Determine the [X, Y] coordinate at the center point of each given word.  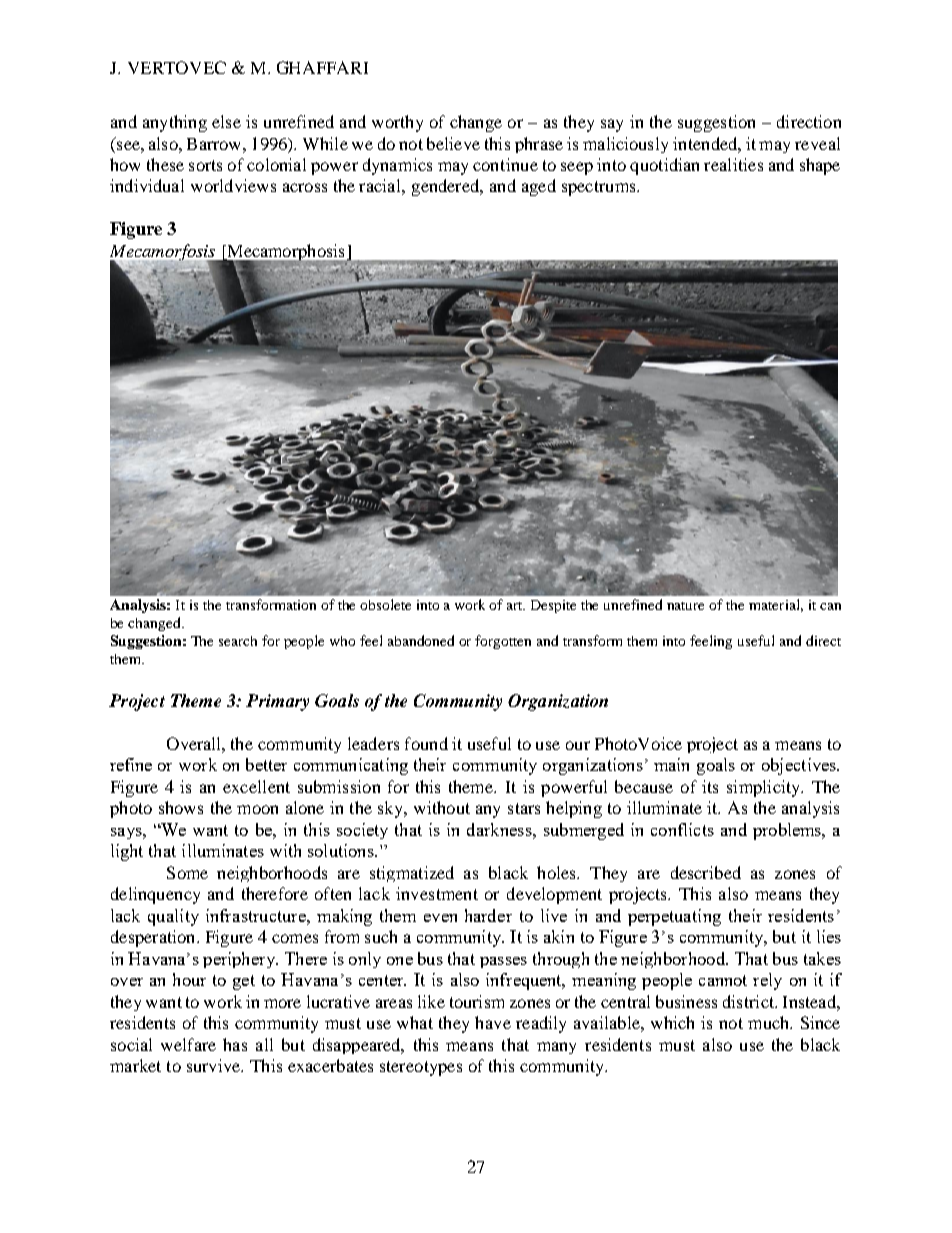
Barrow [215, 144]
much [770, 1022]
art [516, 606]
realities [733, 164]
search [238, 641]
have [493, 1022]
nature [685, 606]
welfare [188, 1044]
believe [453, 143]
